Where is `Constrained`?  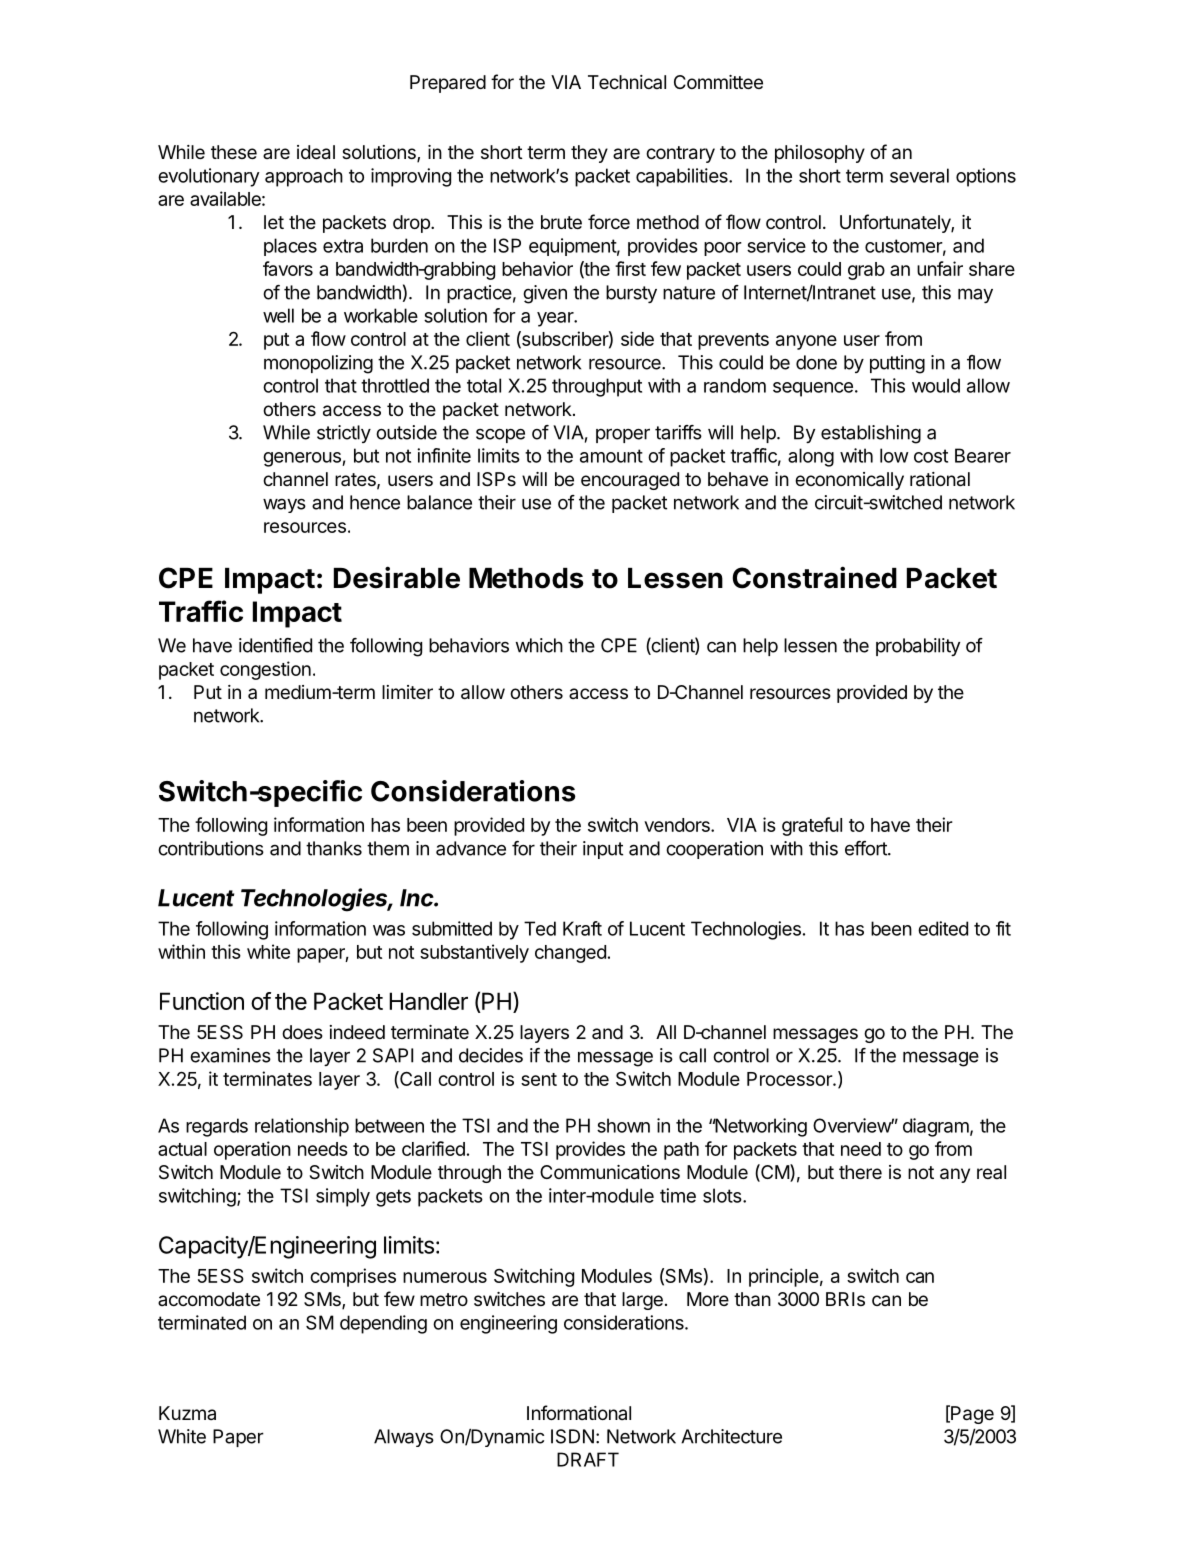 Constrained is located at coordinates (814, 577).
